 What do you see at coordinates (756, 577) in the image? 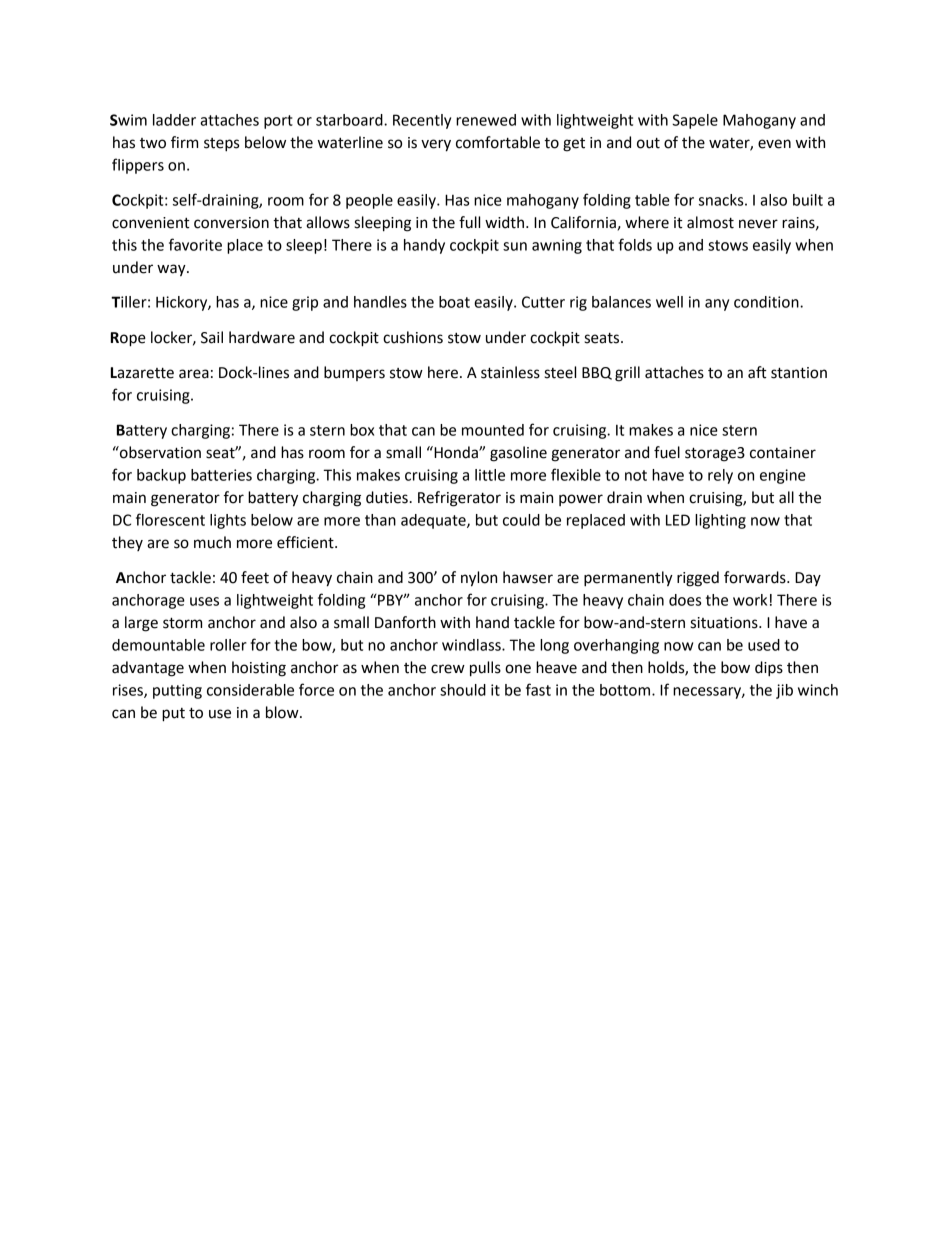
I see `forwards` at bounding box center [756, 577].
